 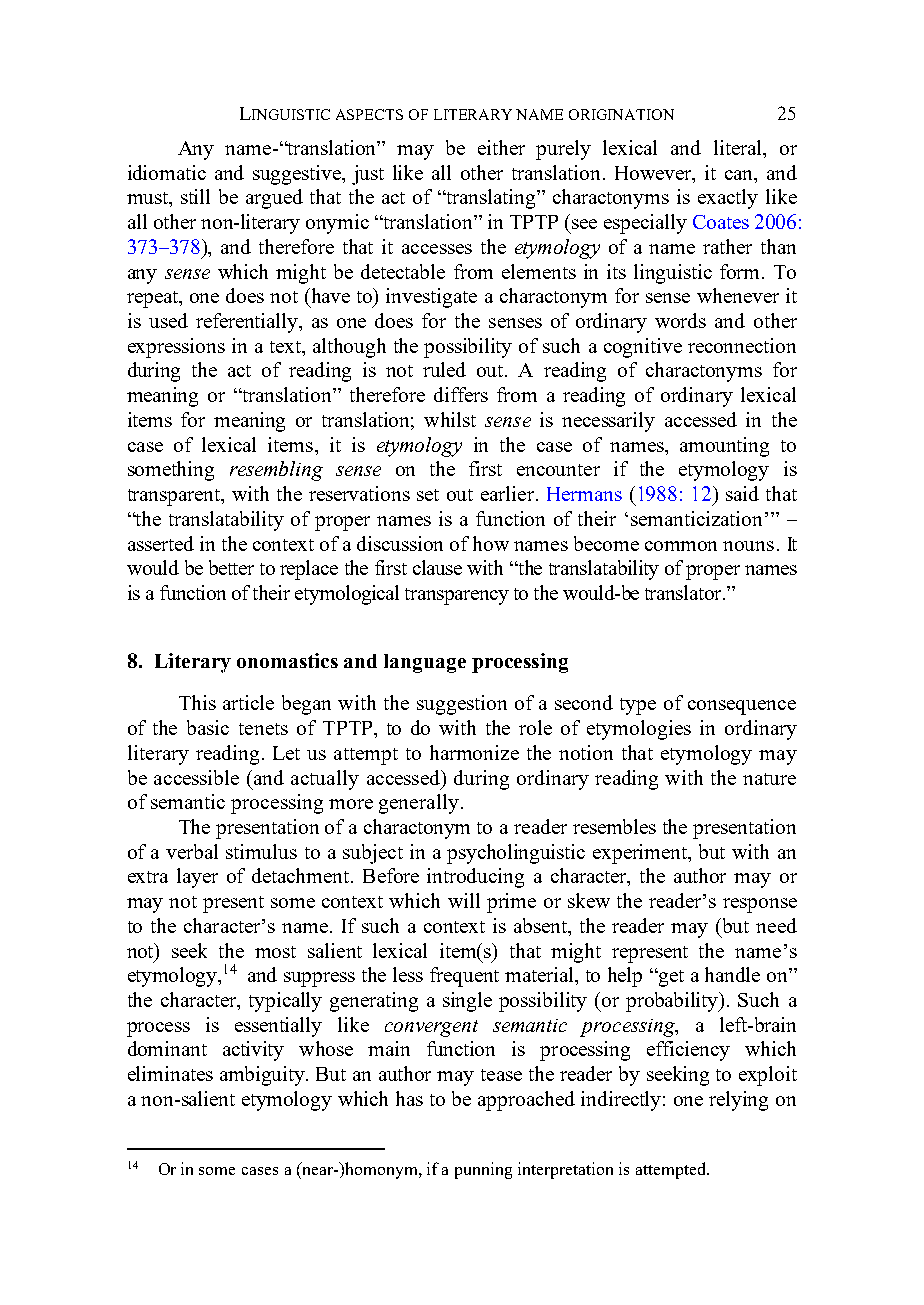 I want to click on article, so click(x=248, y=702).
